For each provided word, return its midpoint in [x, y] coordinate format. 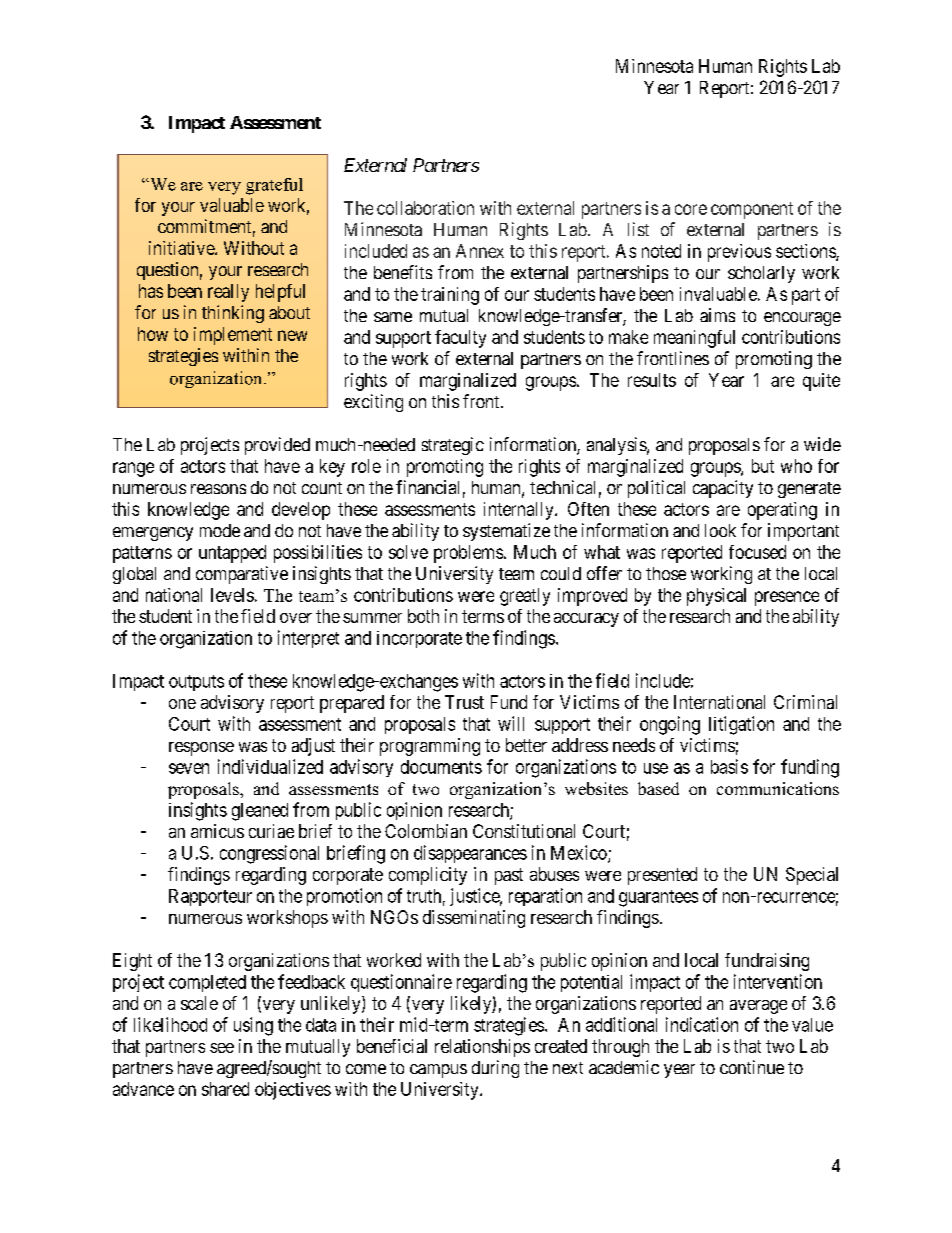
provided [277, 446]
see [222, 1048]
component [752, 210]
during [495, 1069]
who [796, 466]
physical [716, 597]
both [423, 616]
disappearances [470, 854]
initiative [182, 248]
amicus [217, 831]
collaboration [425, 208]
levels [232, 595]
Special [812, 876]
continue [752, 1067]
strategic [453, 446]
